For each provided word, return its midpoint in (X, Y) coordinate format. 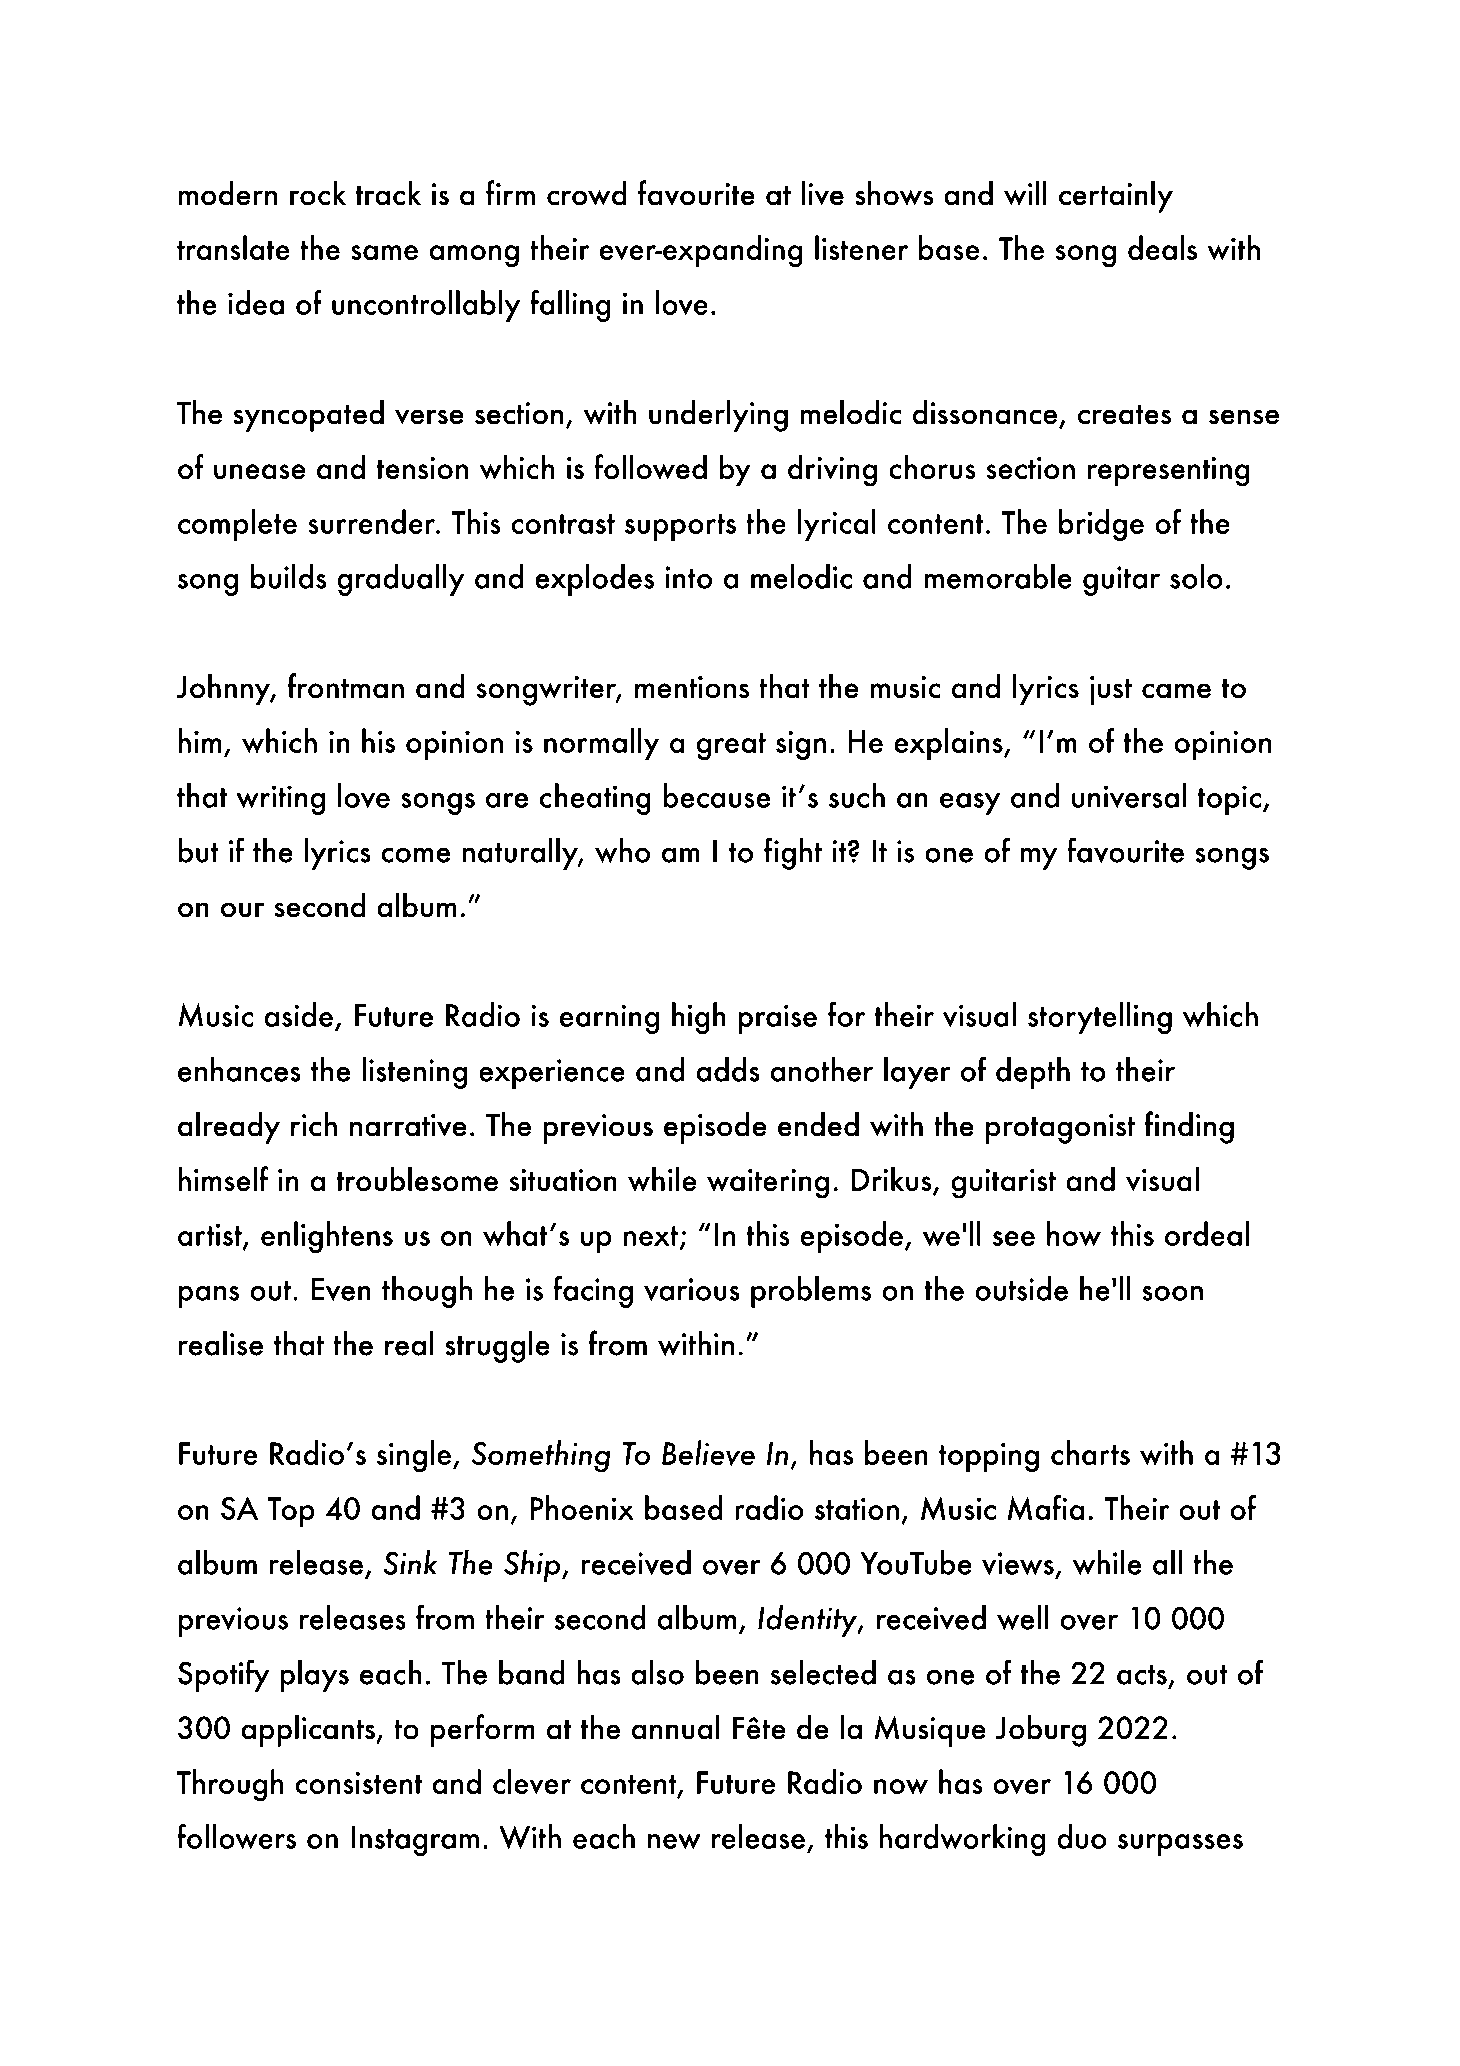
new (674, 1841)
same (384, 252)
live (823, 193)
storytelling (1100, 1018)
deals (1162, 247)
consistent (358, 1783)
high (699, 1018)
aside (299, 1014)
